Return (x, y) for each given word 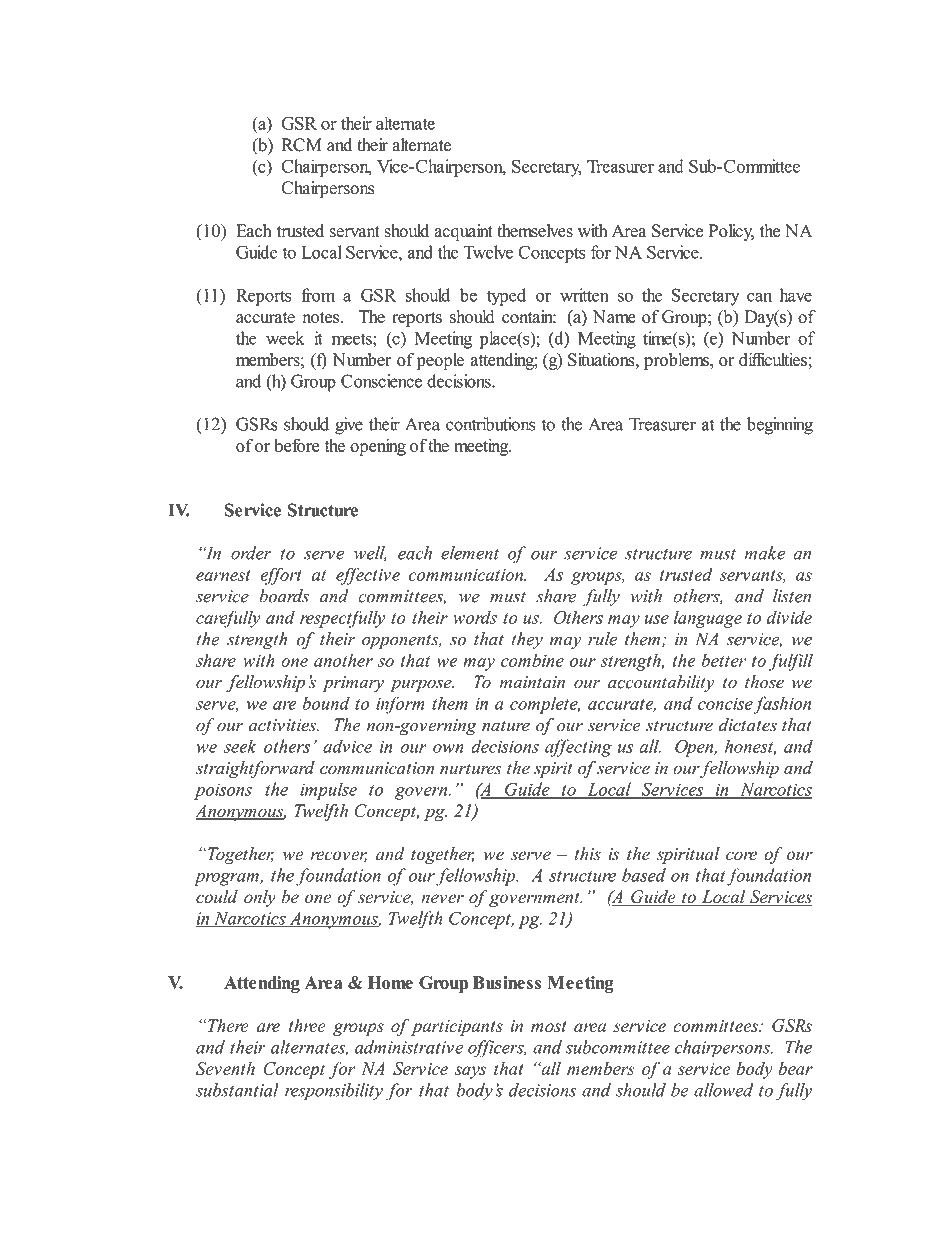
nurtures (471, 769)
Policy (731, 232)
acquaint (463, 232)
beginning (780, 426)
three (307, 1025)
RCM (302, 145)
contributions (490, 424)
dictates (748, 725)
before (296, 445)
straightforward (255, 769)
